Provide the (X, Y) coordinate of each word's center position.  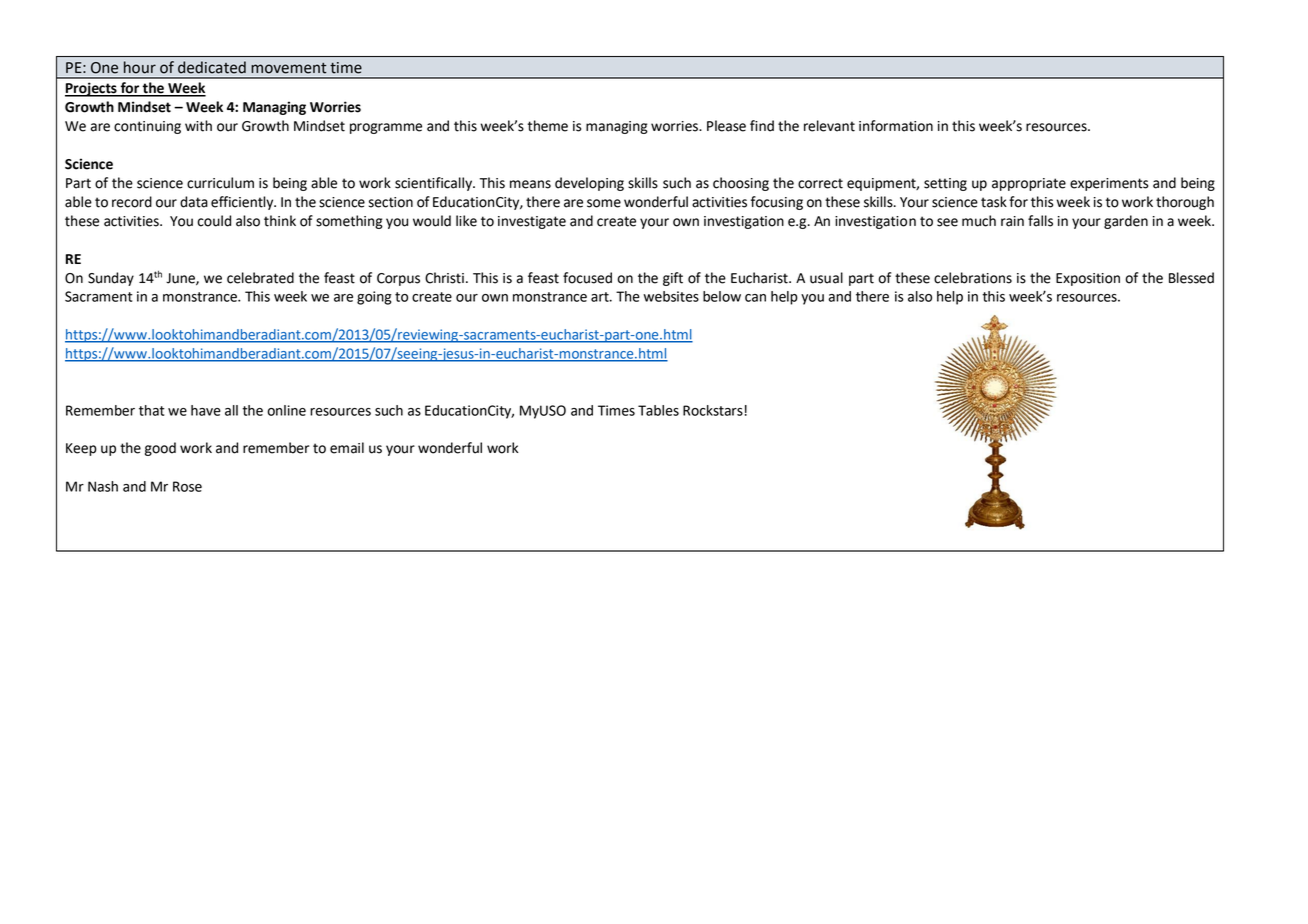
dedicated (212, 67)
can (755, 298)
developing (589, 184)
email (347, 448)
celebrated (260, 278)
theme (548, 126)
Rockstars (713, 410)
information (896, 126)
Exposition (1088, 279)
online (286, 410)
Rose (187, 486)
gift (673, 279)
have (206, 410)
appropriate (1029, 184)
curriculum (220, 183)
